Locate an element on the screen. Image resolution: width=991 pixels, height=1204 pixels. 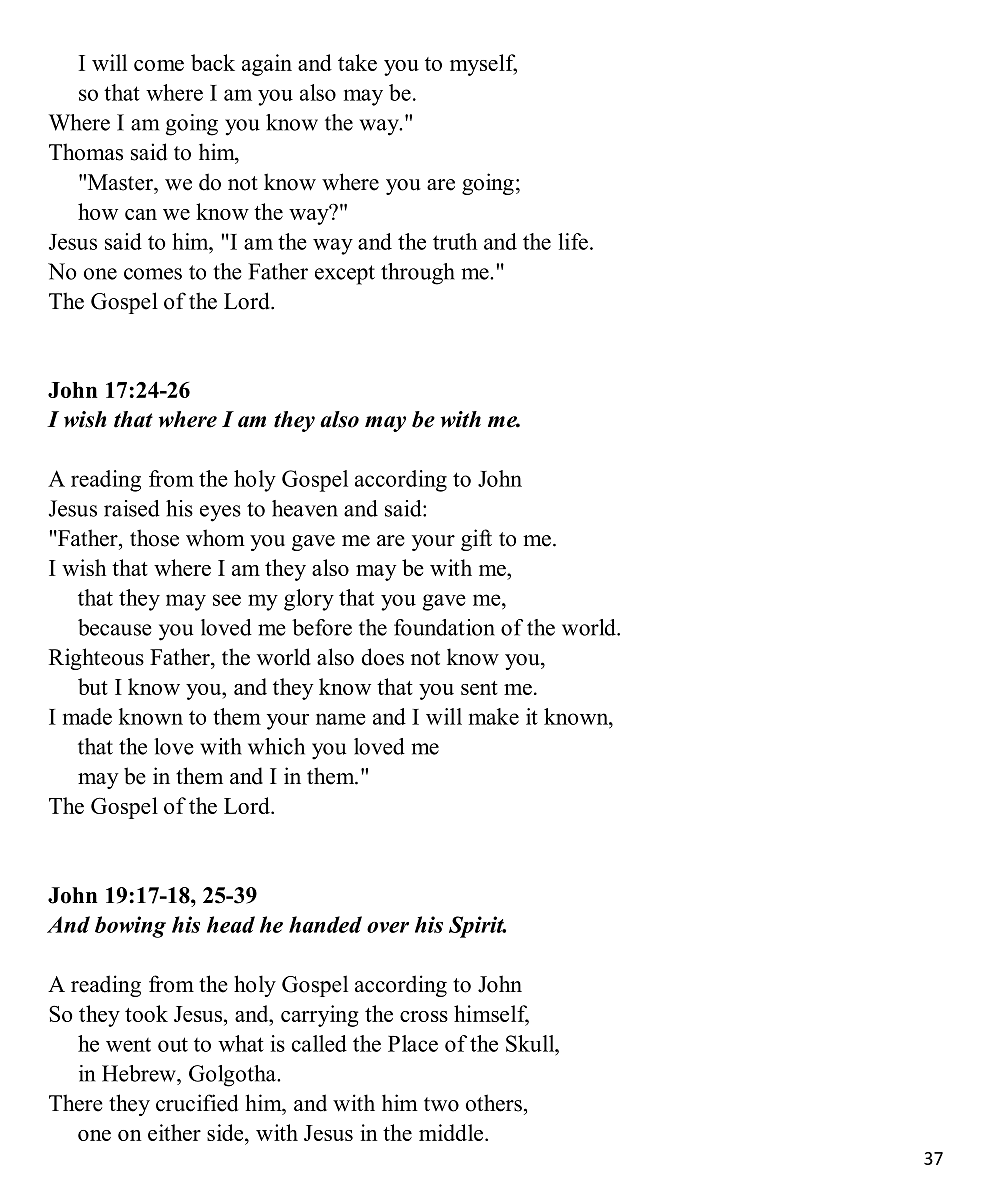
take is located at coordinates (357, 62).
